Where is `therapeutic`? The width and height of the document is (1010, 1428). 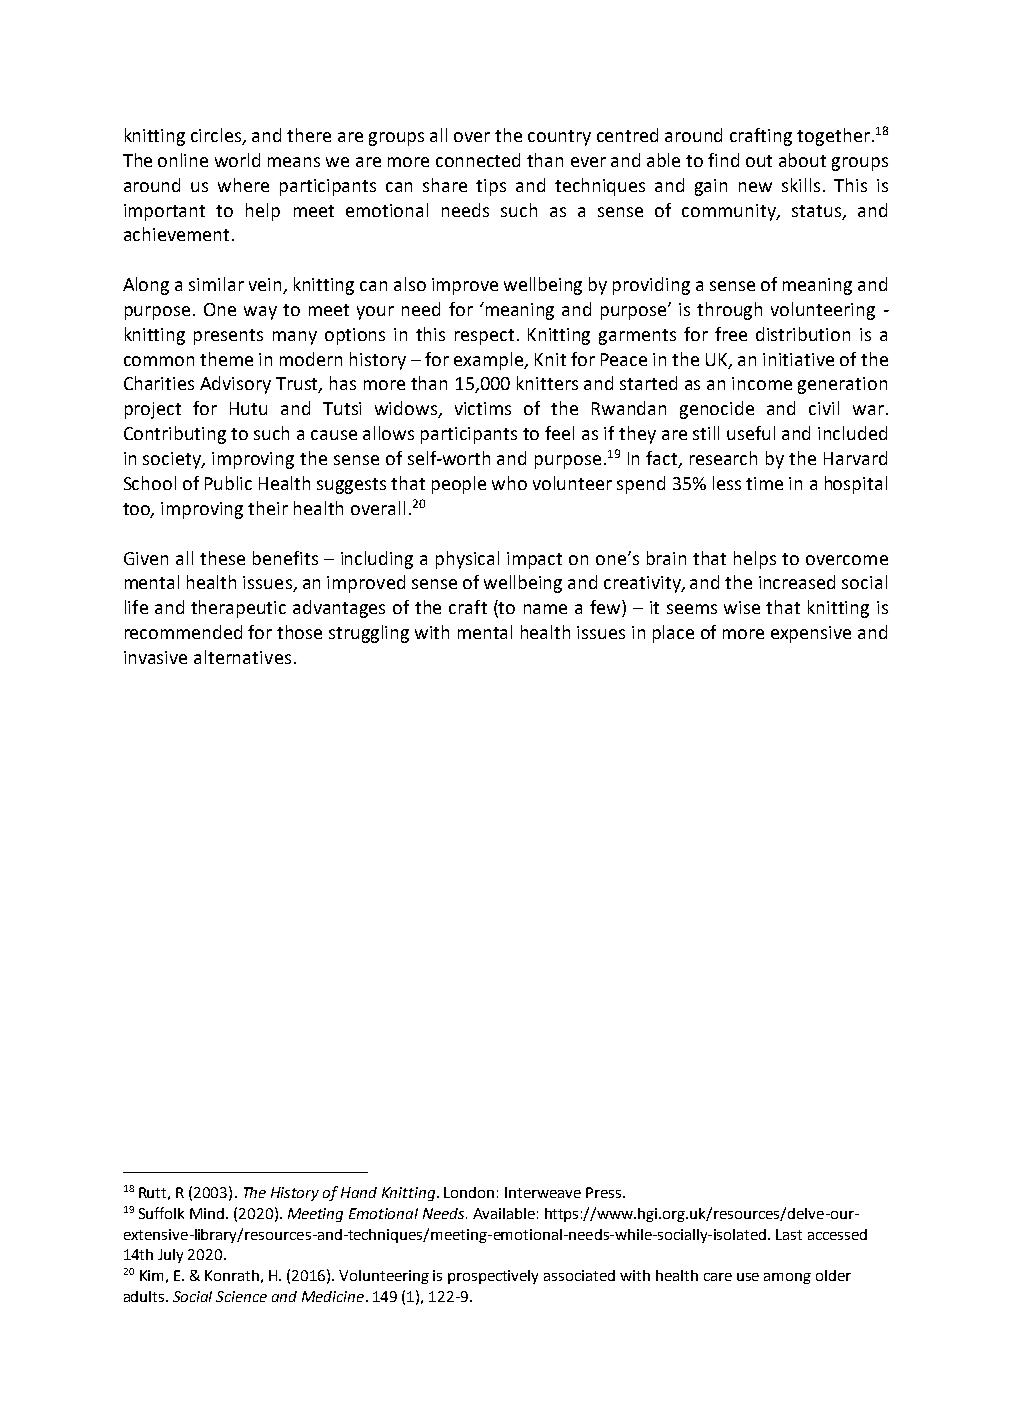 therapeutic is located at coordinates (238, 609).
